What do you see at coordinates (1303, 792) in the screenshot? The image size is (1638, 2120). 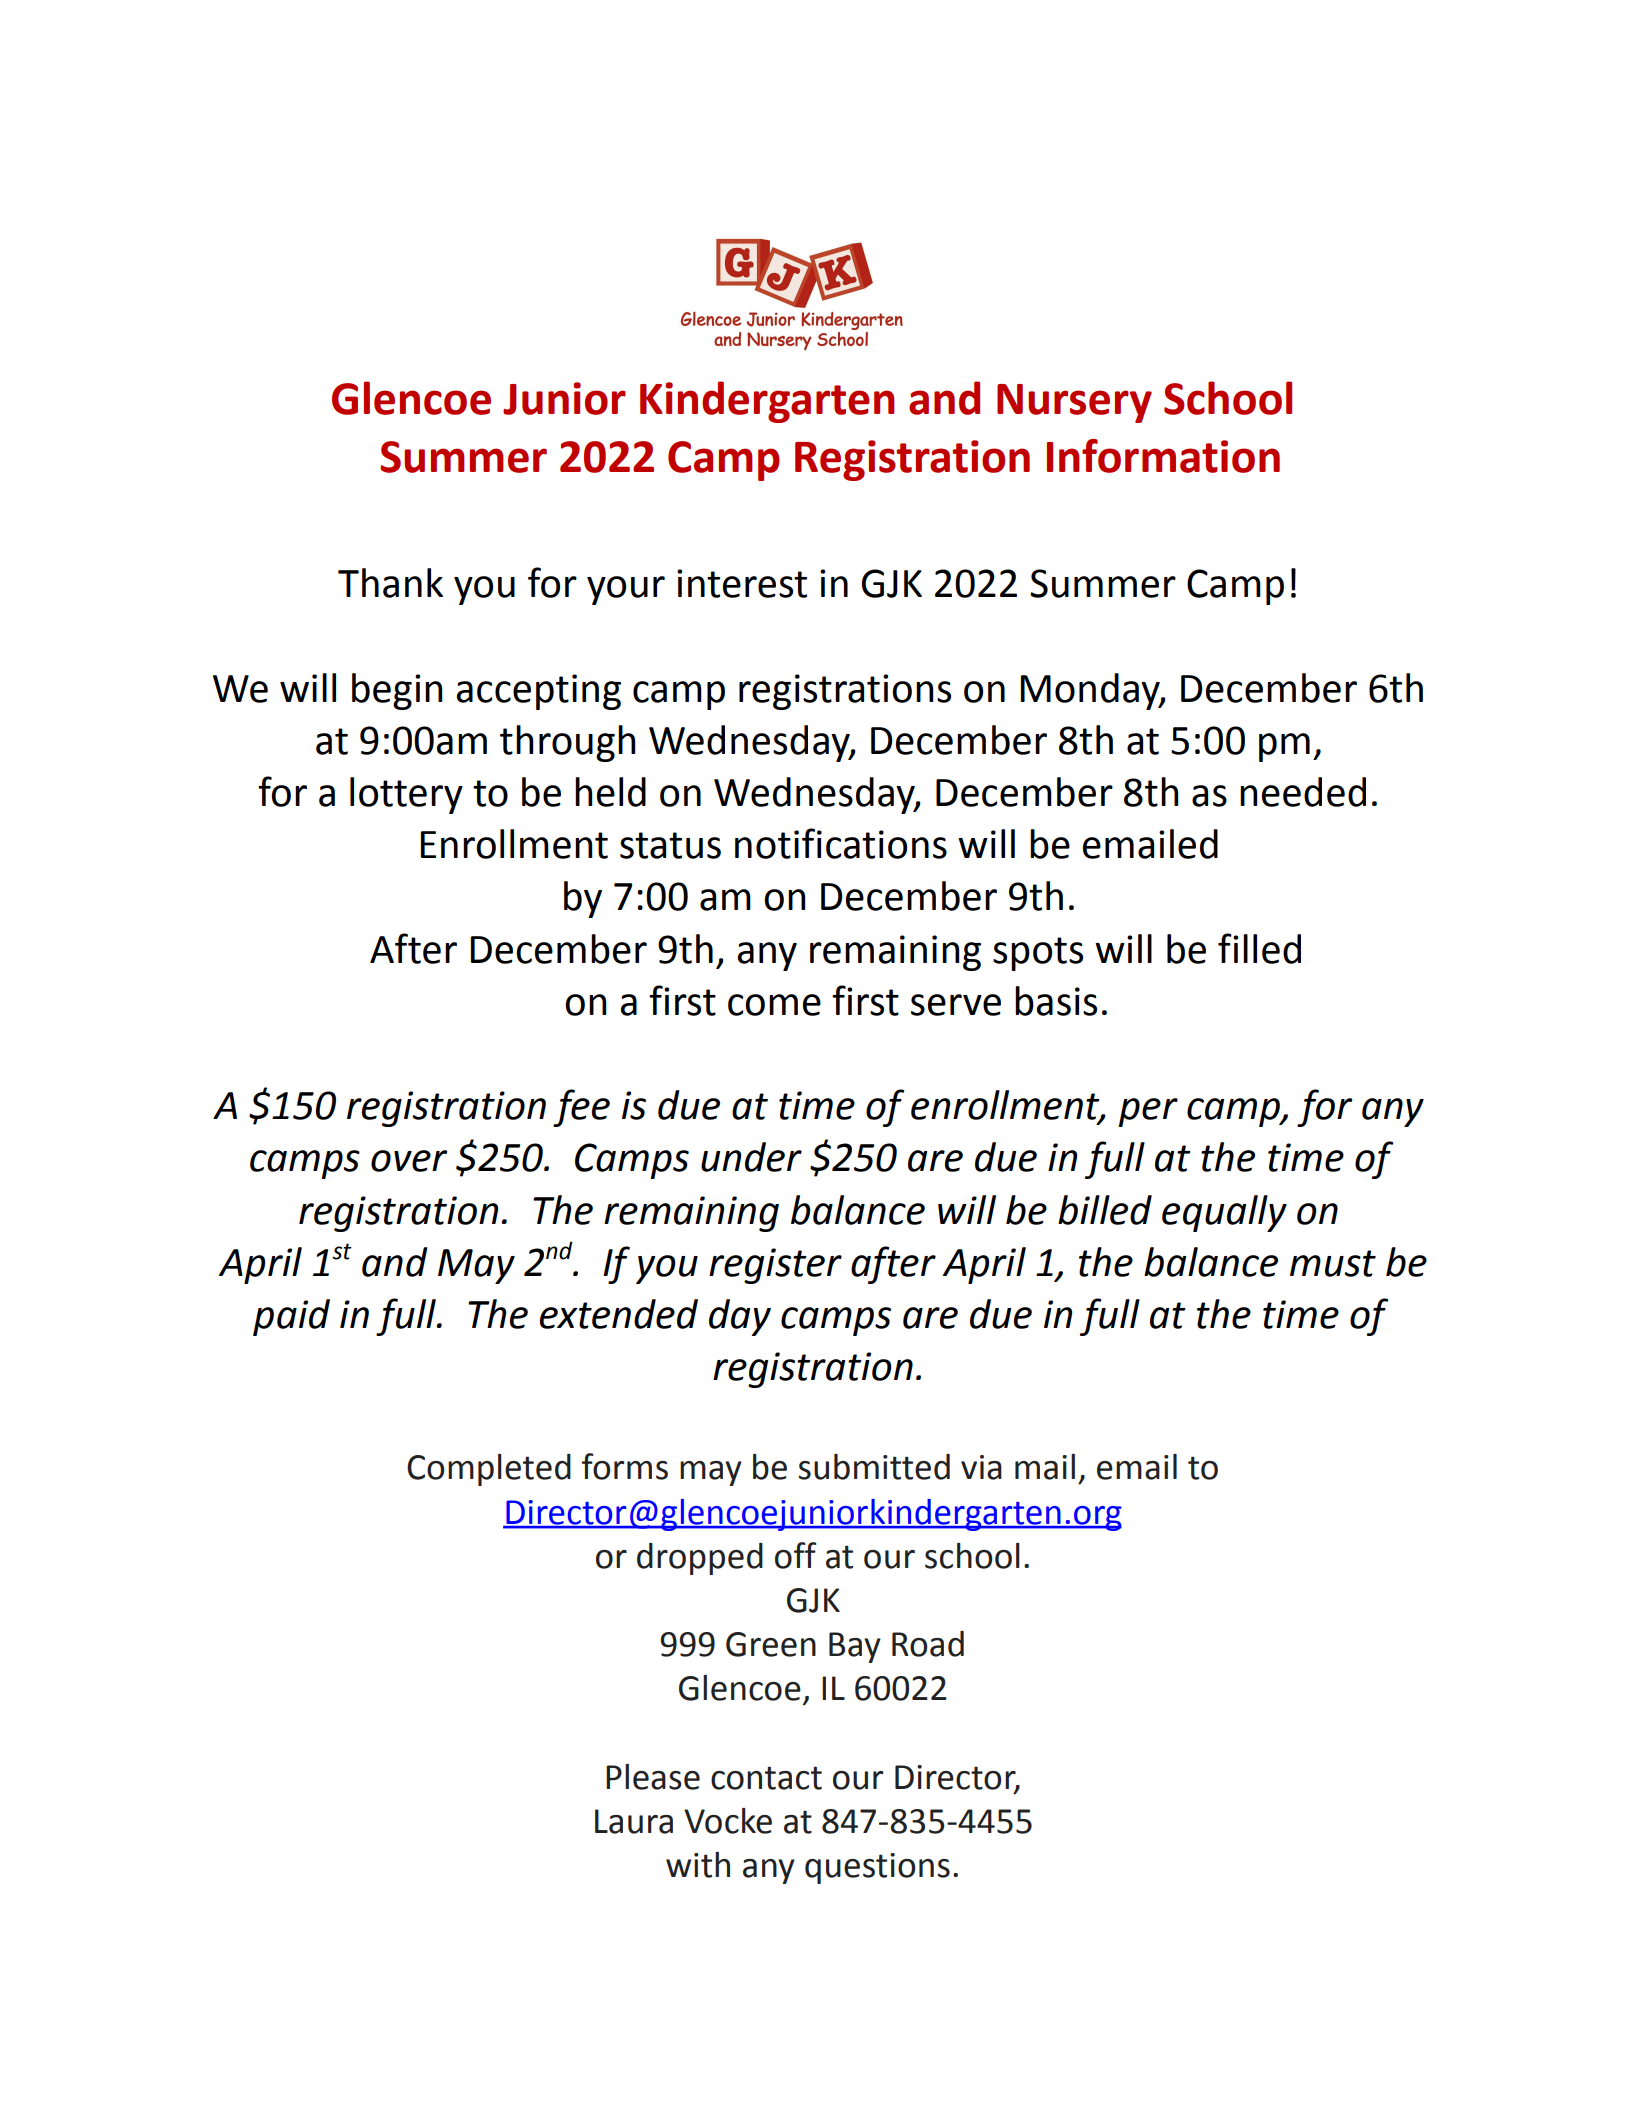 I see `needed` at bounding box center [1303, 792].
